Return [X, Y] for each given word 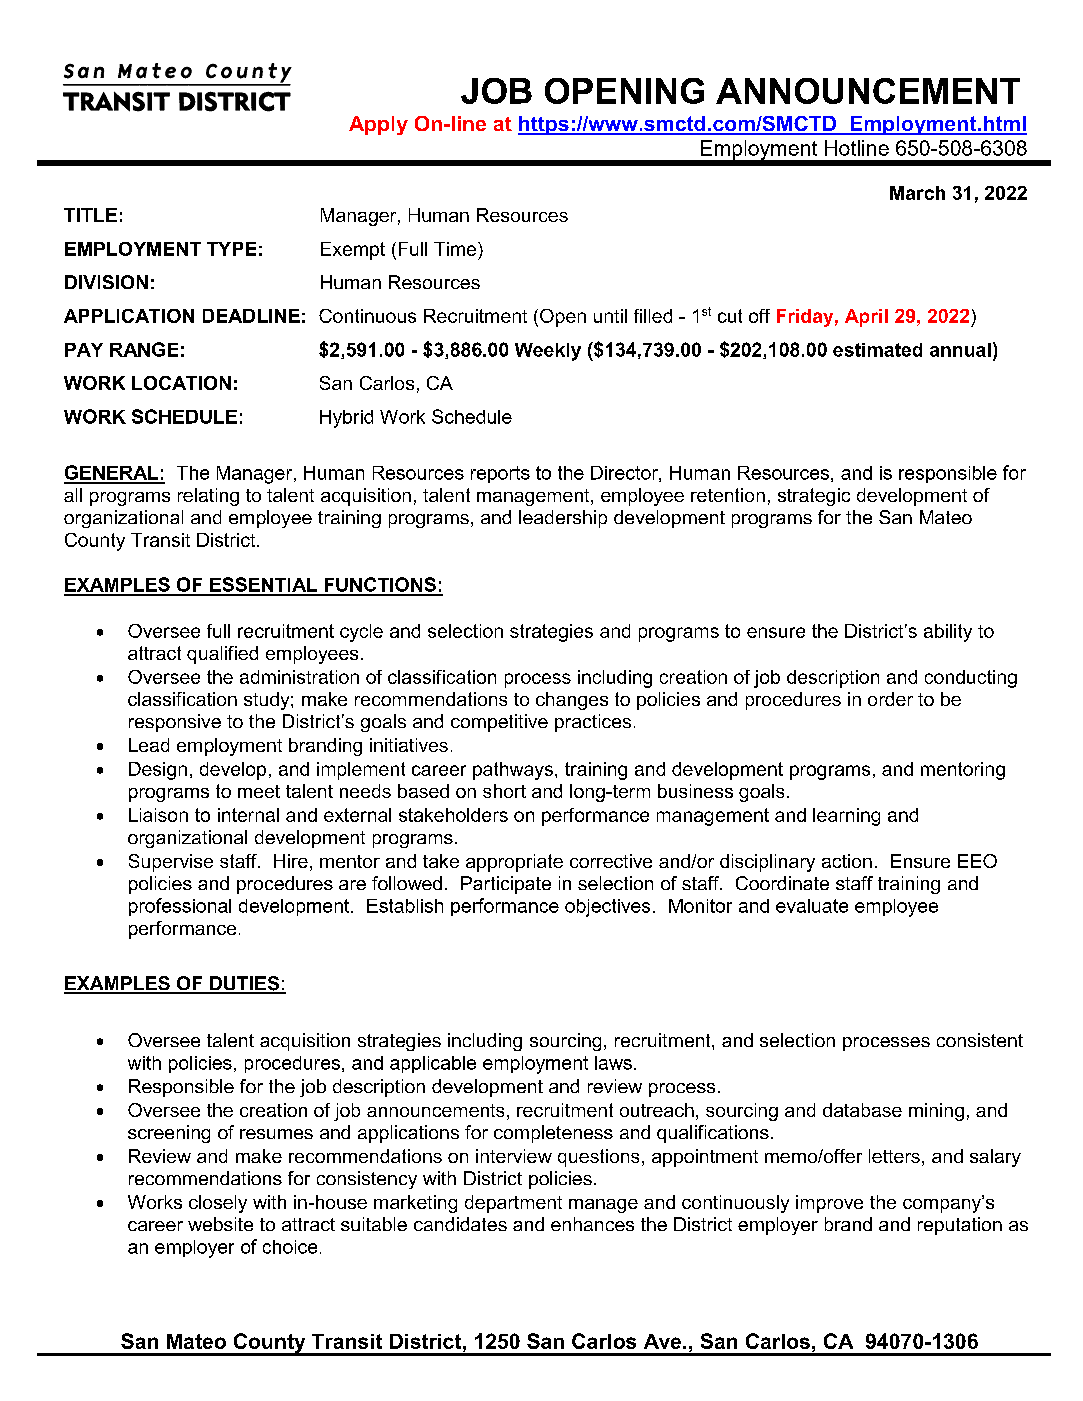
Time [455, 249]
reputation [960, 1226]
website [220, 1224]
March [917, 193]
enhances [592, 1224]
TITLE [90, 215]
